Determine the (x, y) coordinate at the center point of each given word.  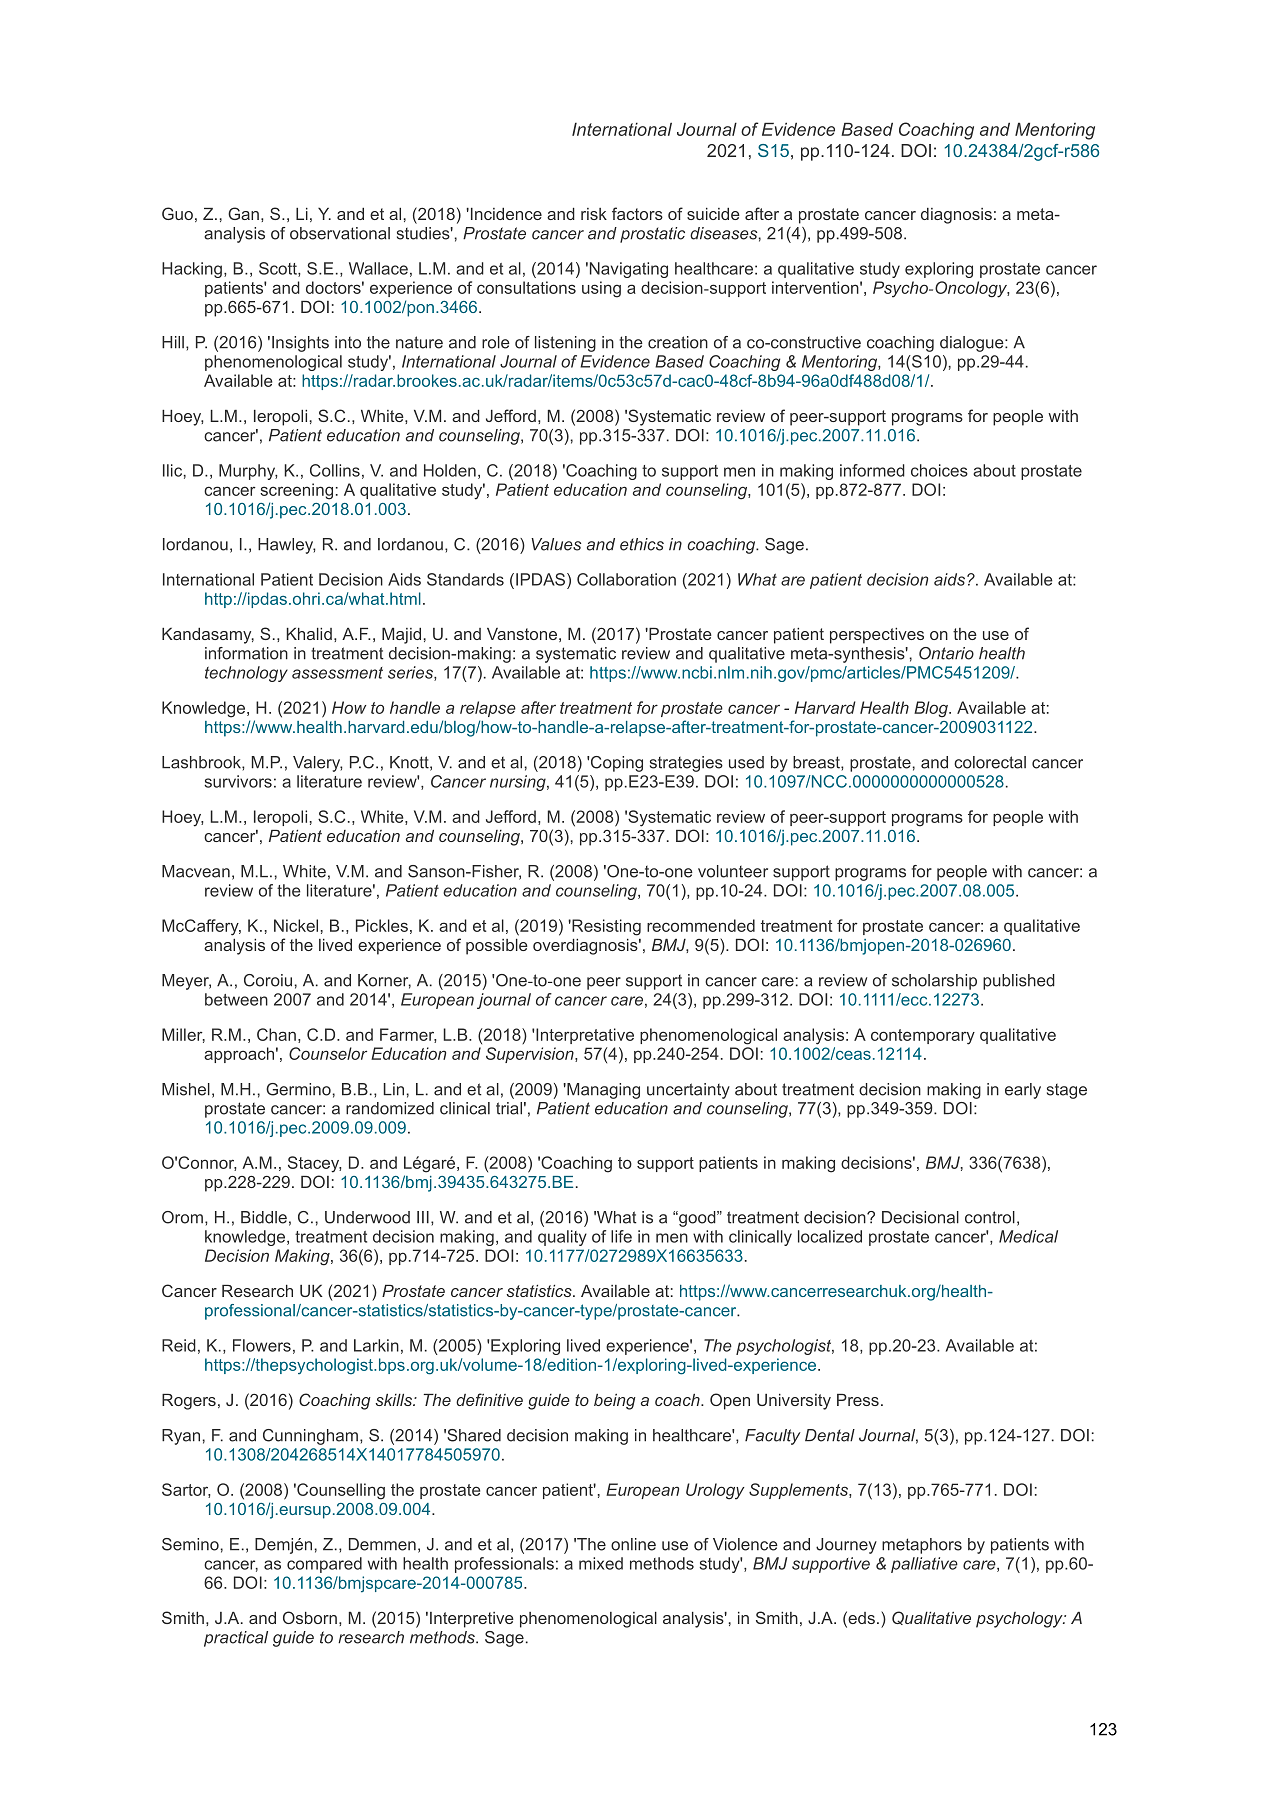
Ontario (946, 653)
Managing (602, 1091)
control (990, 1217)
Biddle (264, 1217)
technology (246, 674)
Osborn (310, 1617)
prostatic (652, 235)
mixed (601, 1563)
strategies (686, 764)
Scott (279, 269)
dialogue (972, 344)
